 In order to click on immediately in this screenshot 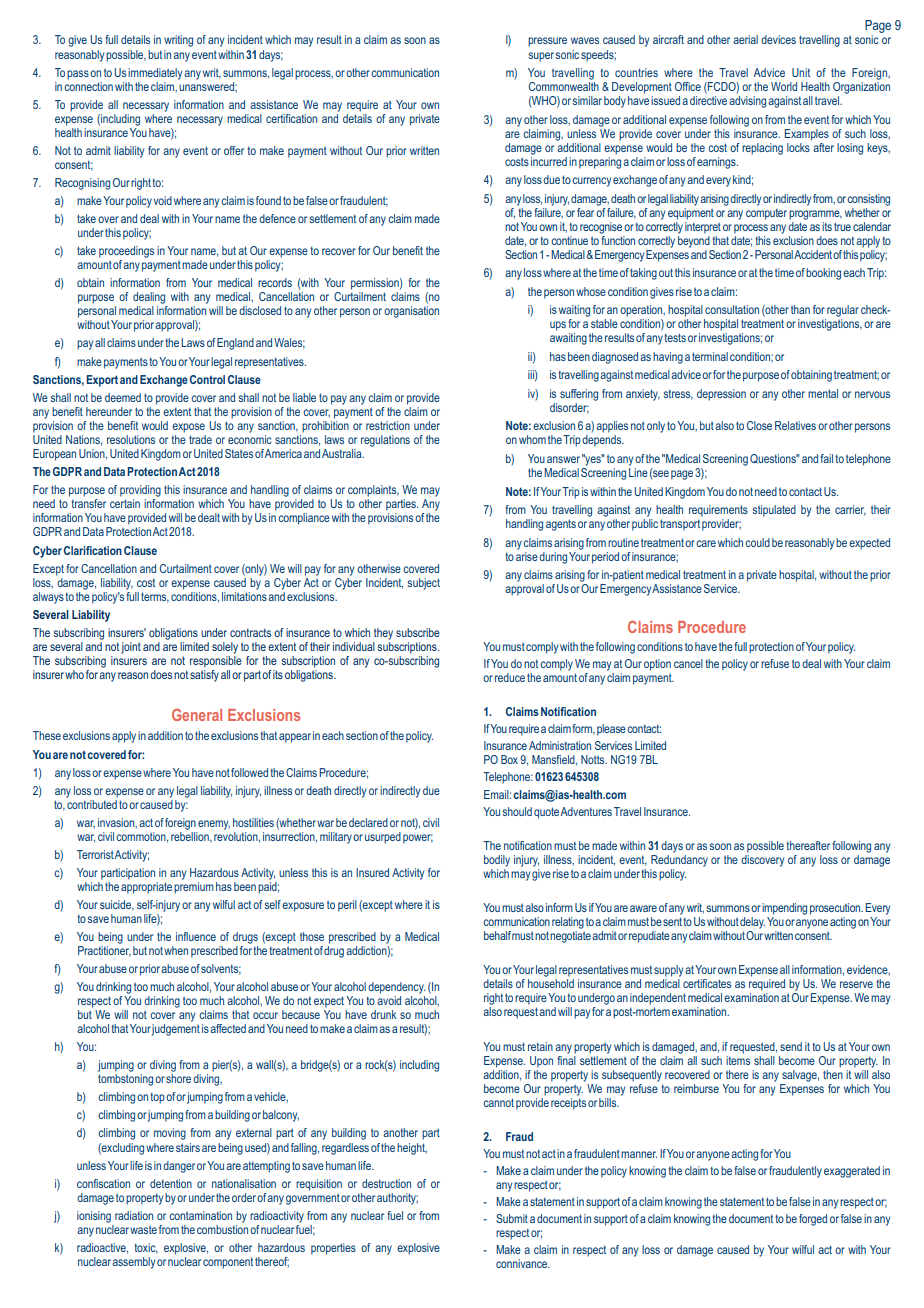, I will do `click(155, 74)`.
